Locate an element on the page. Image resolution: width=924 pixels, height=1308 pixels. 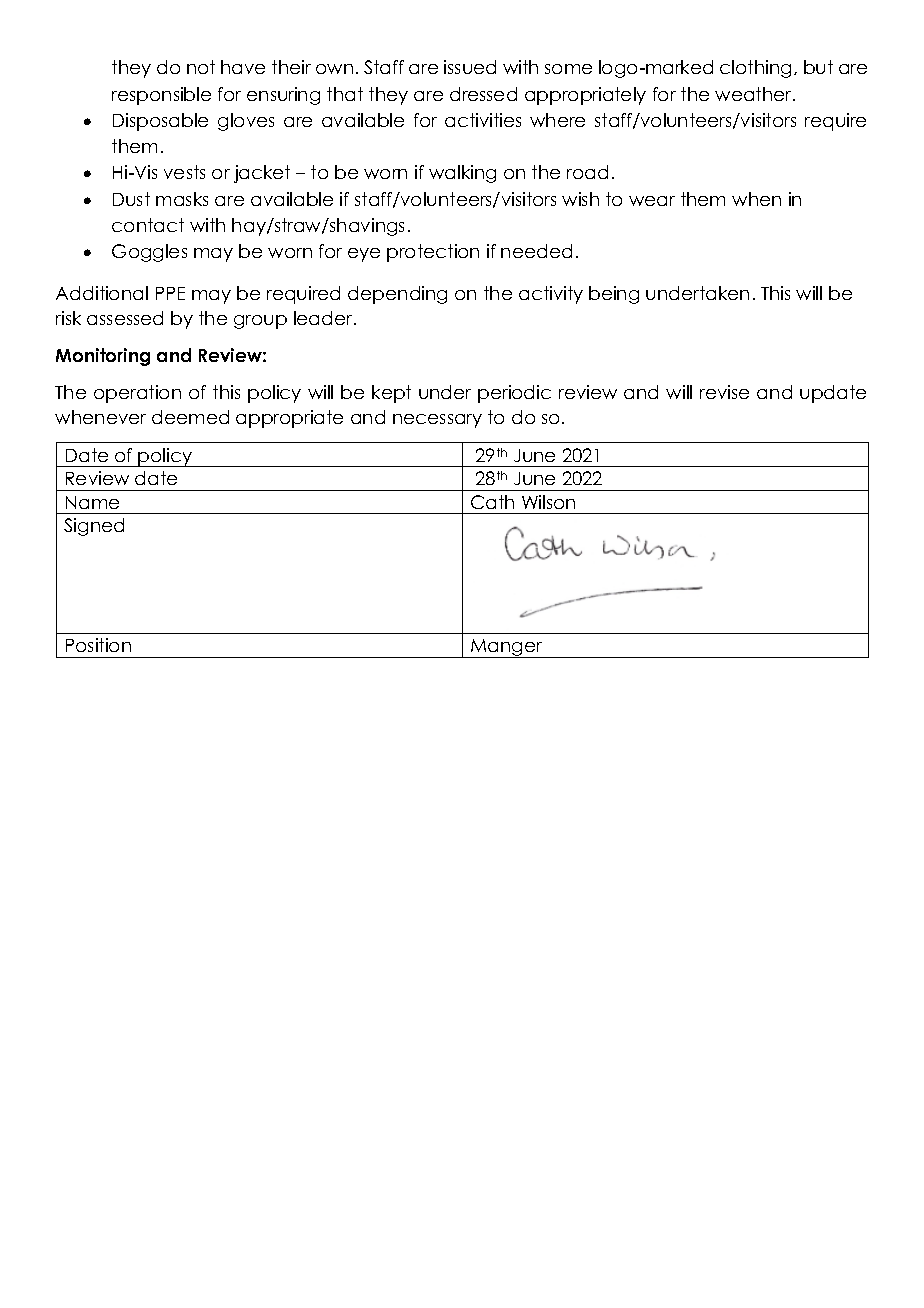
Wilson is located at coordinates (548, 502).
